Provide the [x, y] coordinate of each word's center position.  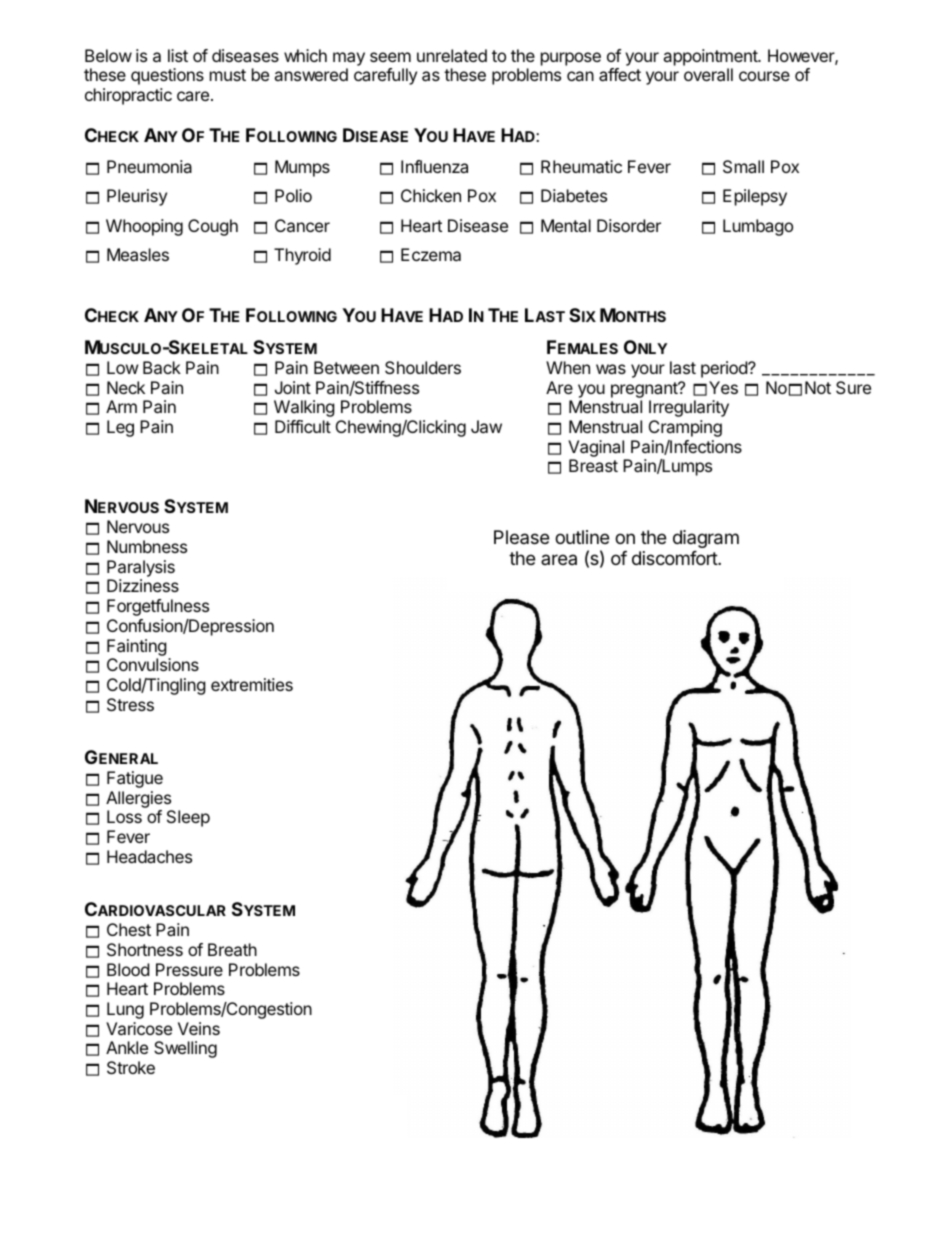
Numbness [147, 546]
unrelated [452, 55]
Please [521, 537]
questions [167, 76]
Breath [232, 949]
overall [708, 74]
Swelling [185, 1049]
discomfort [675, 558]
